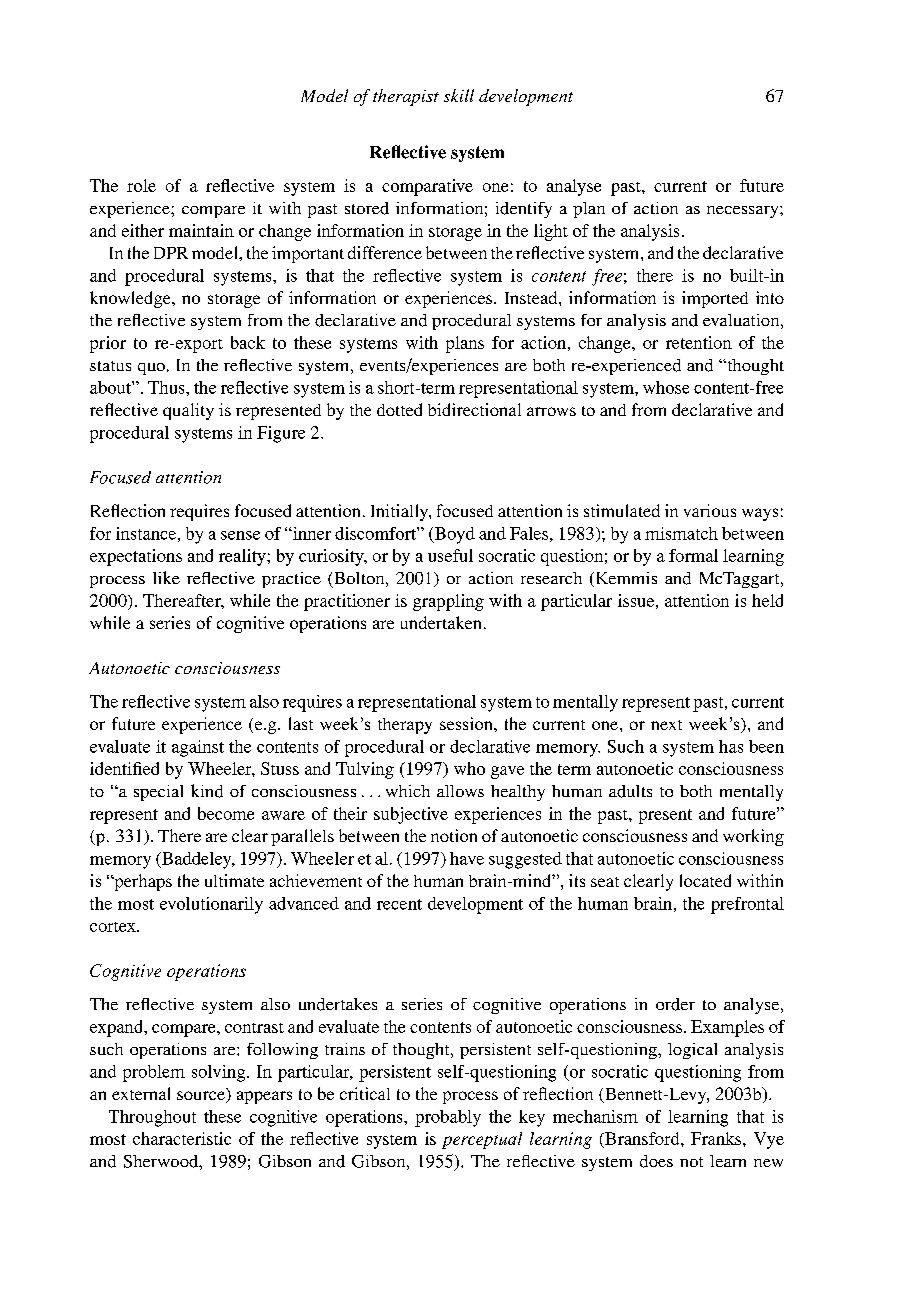  I want to click on characteristic, so click(182, 1138).
